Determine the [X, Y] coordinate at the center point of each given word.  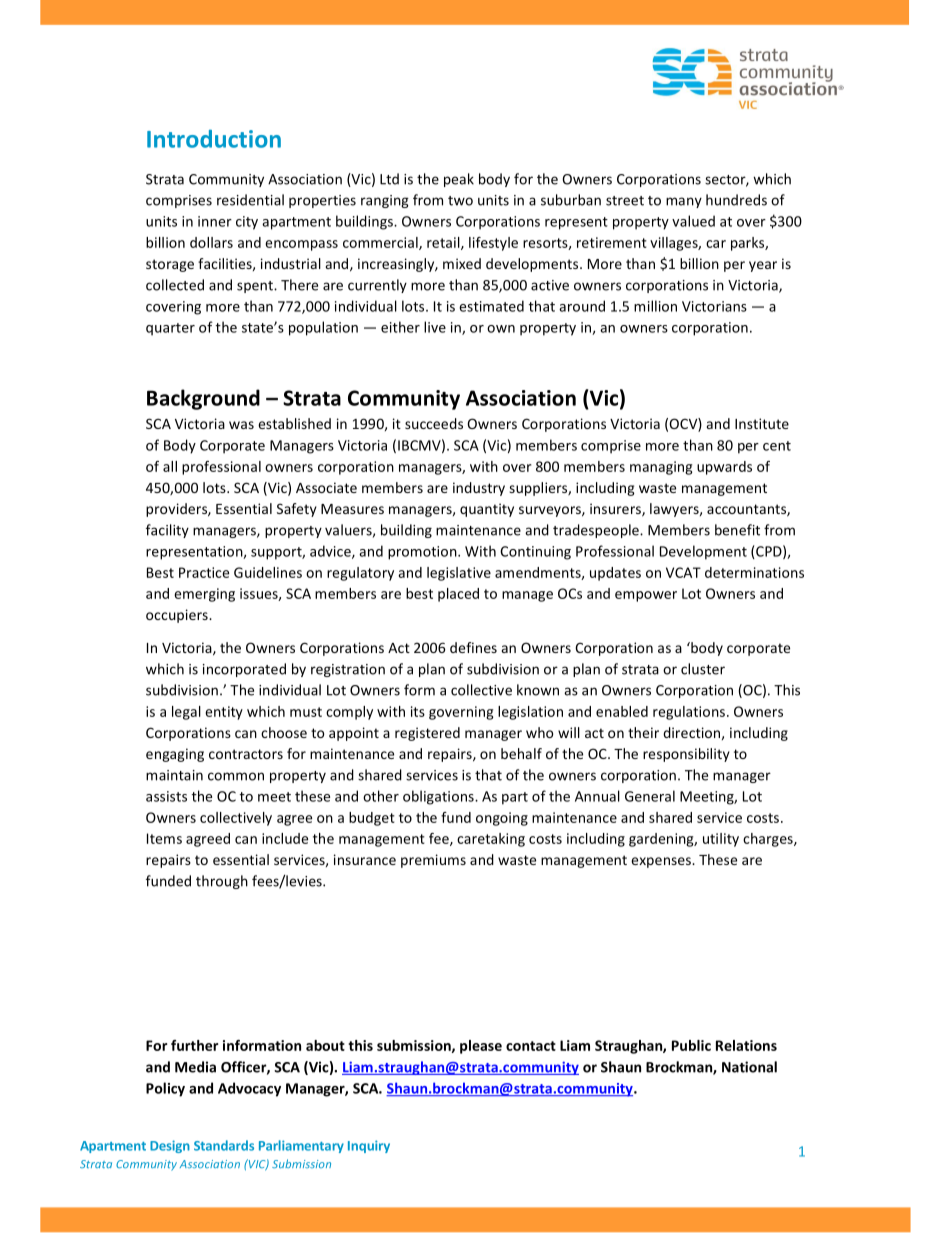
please [481, 1047]
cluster [703, 669]
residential [250, 200]
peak [459, 180]
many [684, 202]
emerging [204, 595]
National [749, 1067]
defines [473, 647]
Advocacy [249, 1089]
